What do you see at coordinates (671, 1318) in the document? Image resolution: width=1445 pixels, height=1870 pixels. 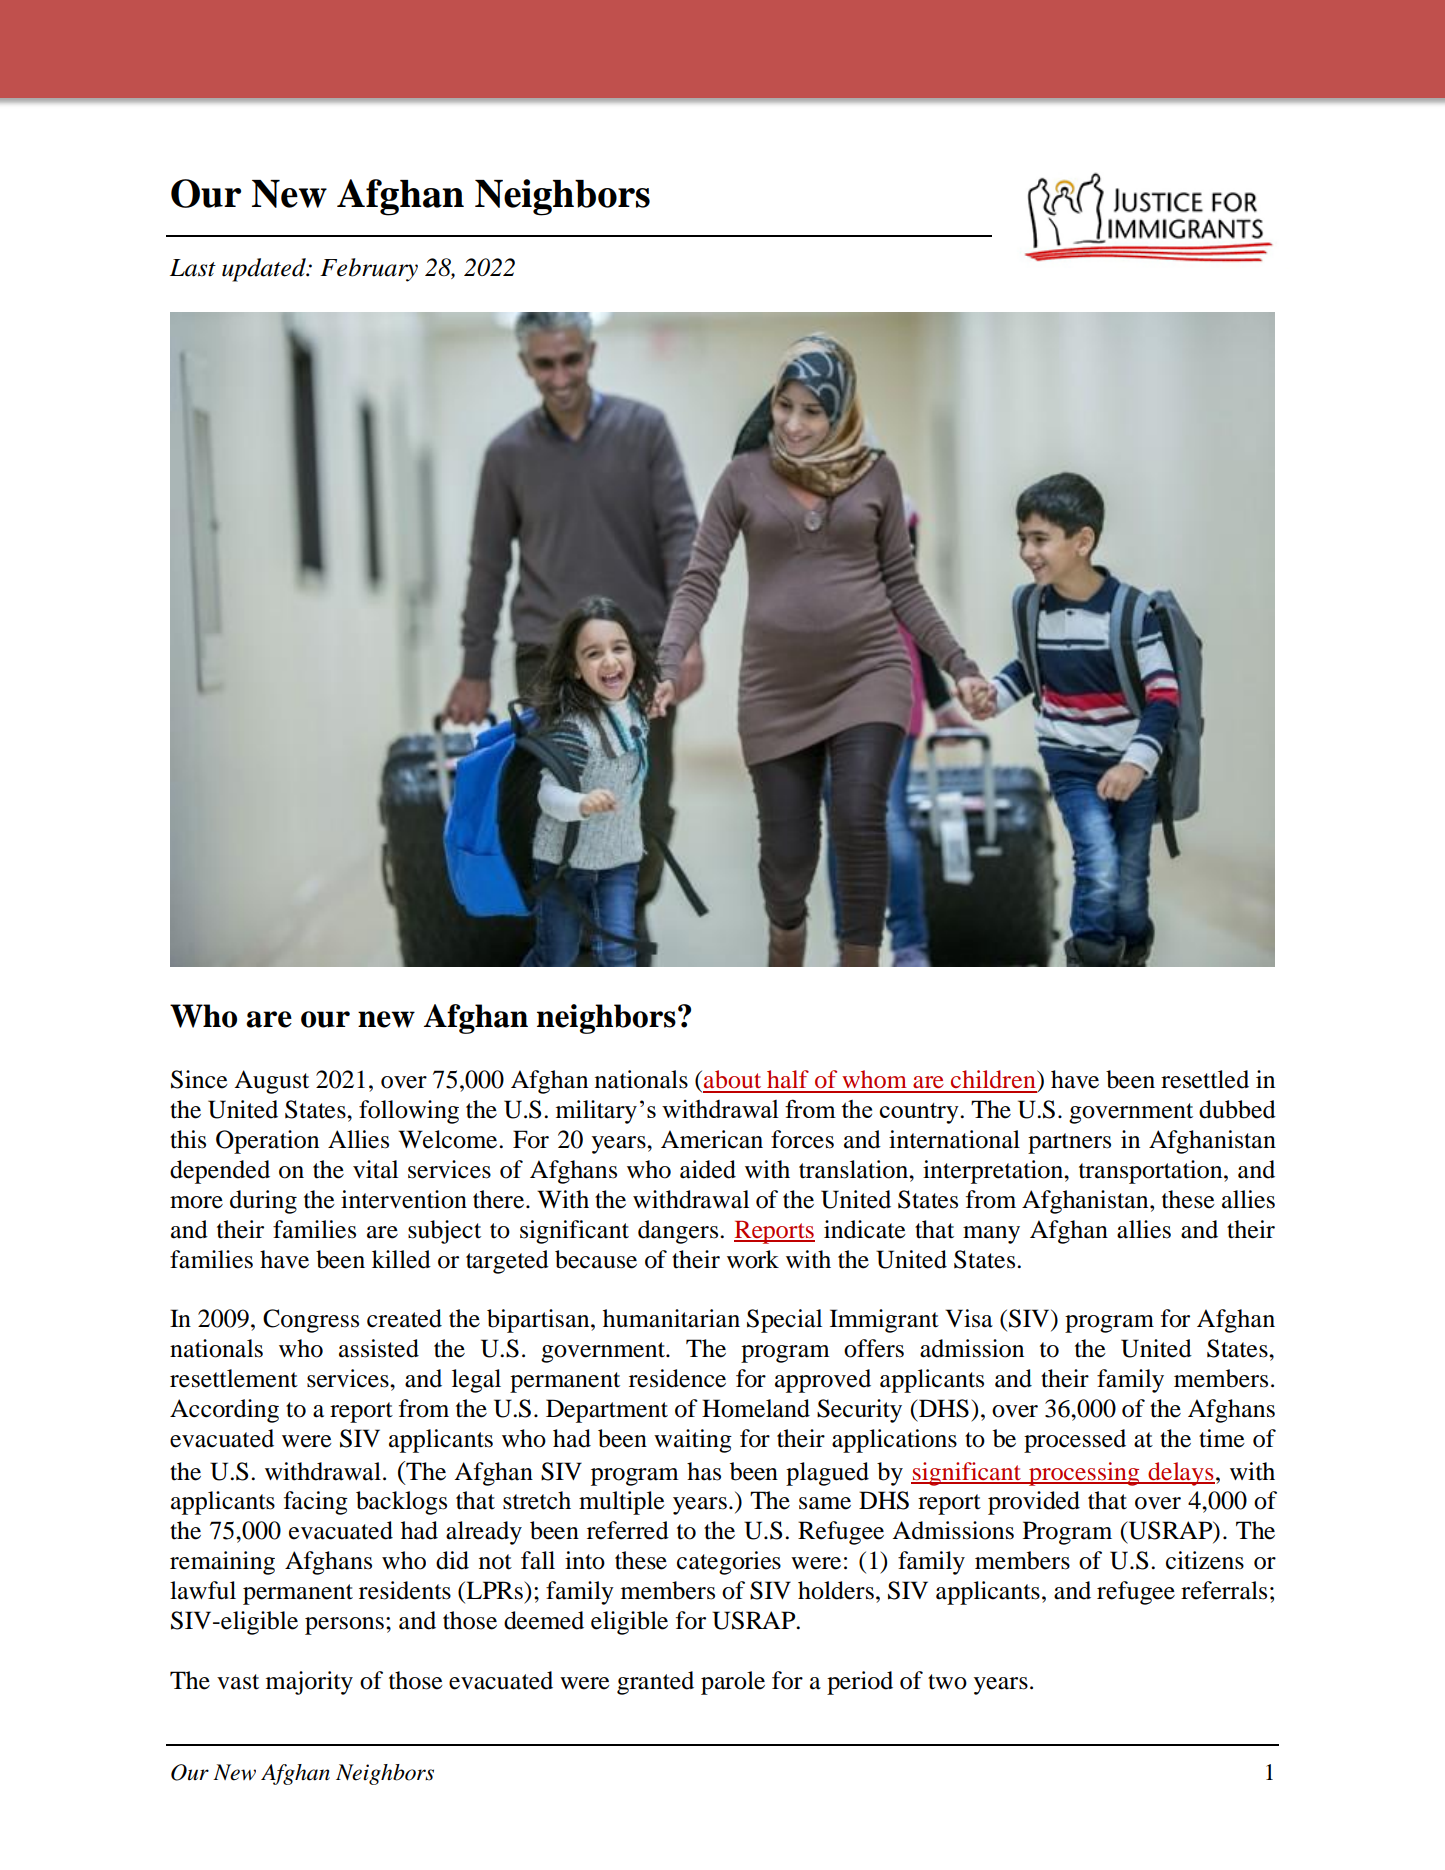 I see `humanitarian` at bounding box center [671, 1318].
